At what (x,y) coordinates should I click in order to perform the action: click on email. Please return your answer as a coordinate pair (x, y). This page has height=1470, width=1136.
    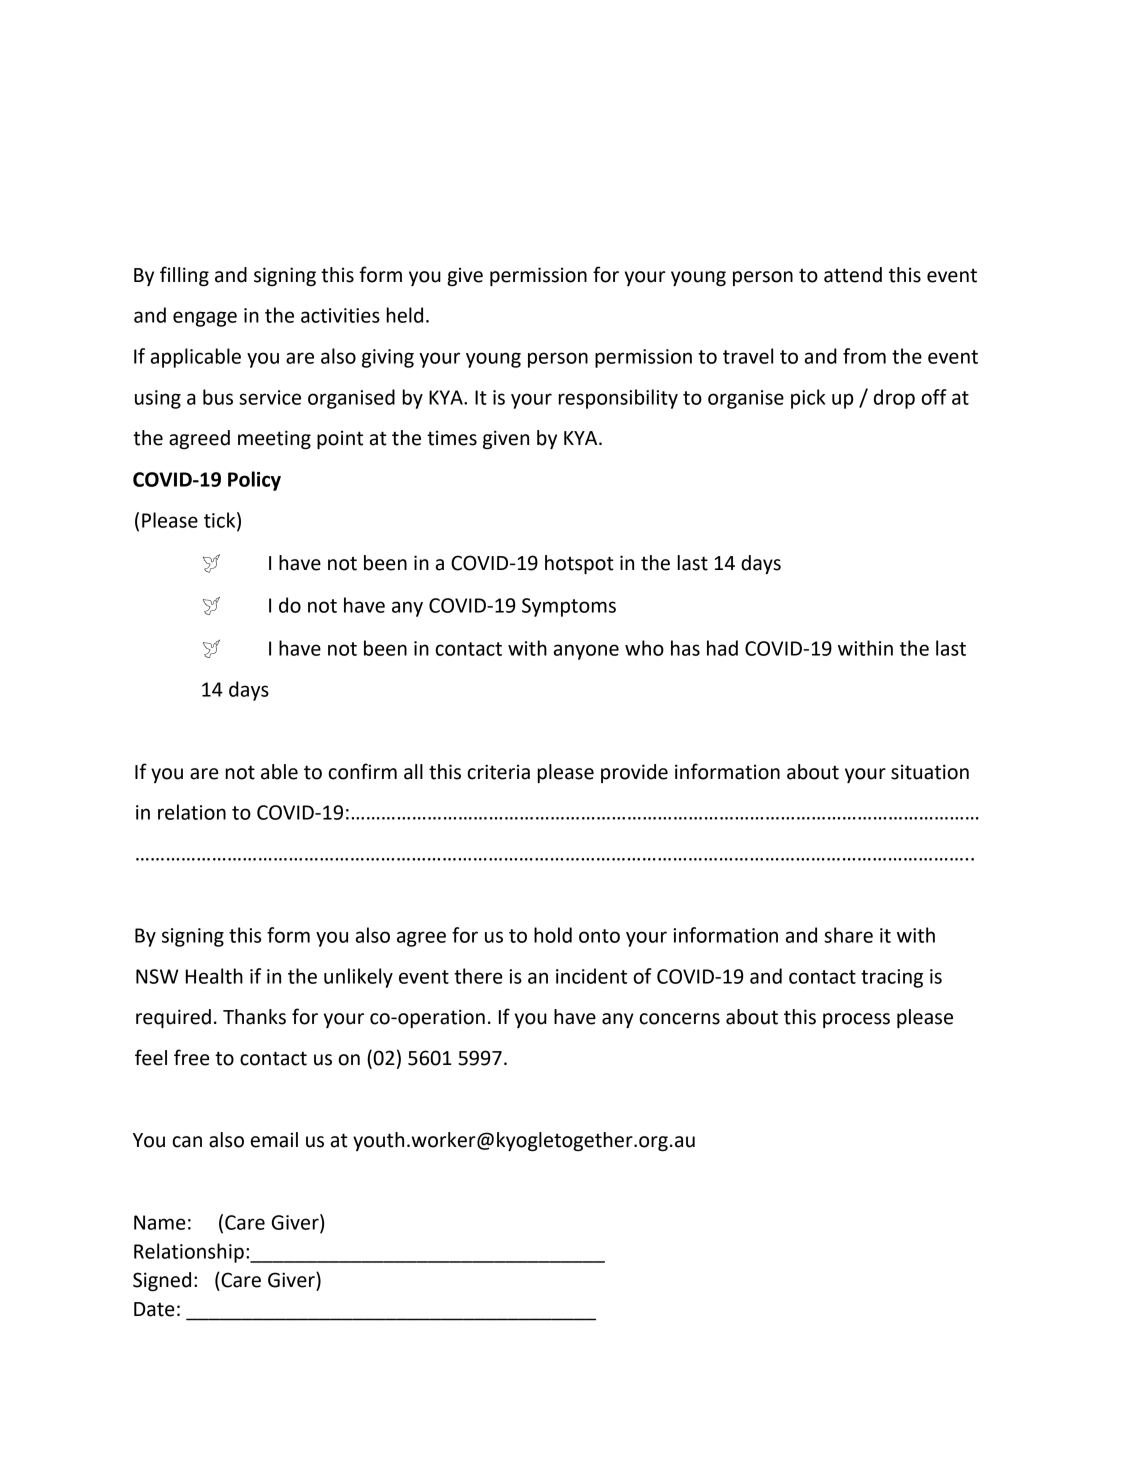
    Looking at the image, I should click on (274, 1140).
